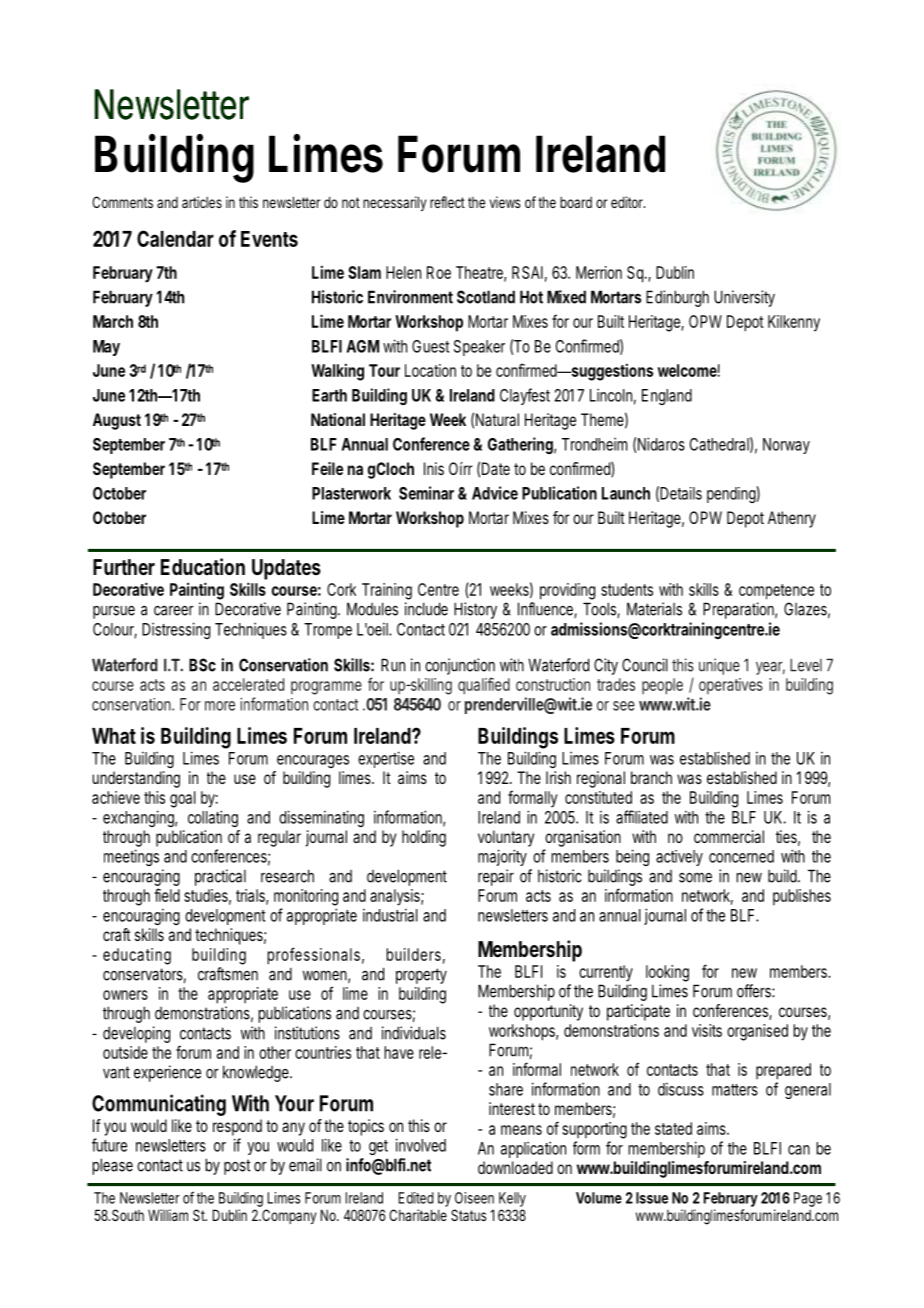  What do you see at coordinates (220, 706) in the image?
I see `more` at bounding box center [220, 706].
